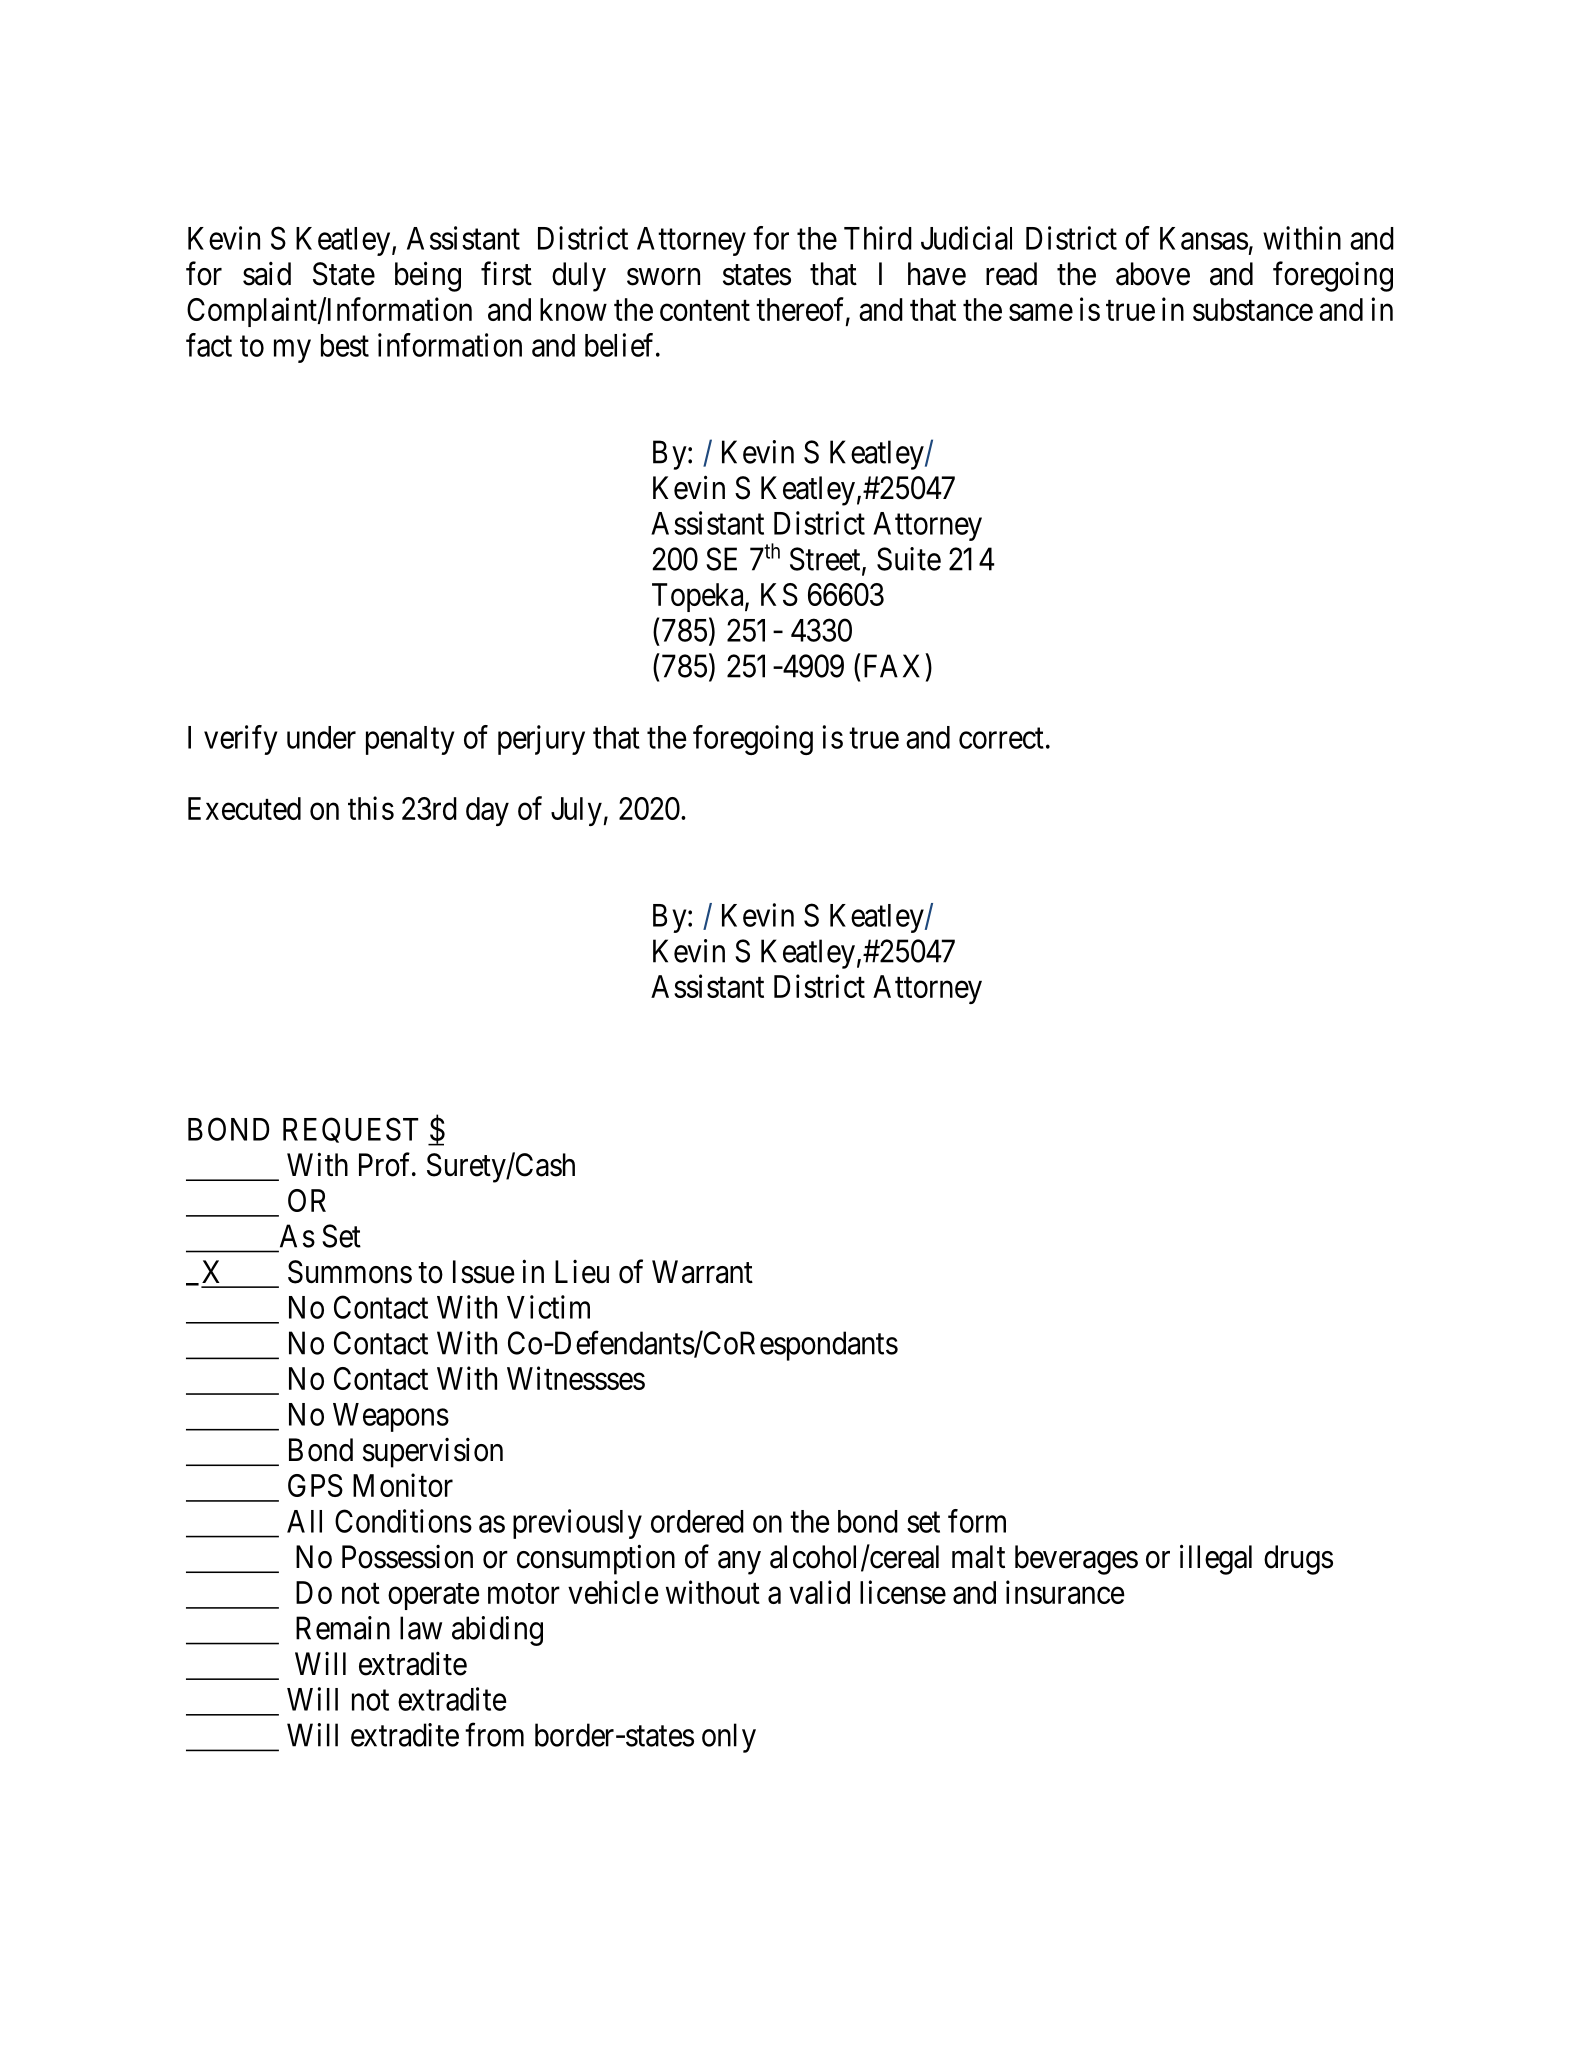 The image size is (1580, 2045). Describe the element at coordinates (267, 274) in the page. I see `said` at that location.
